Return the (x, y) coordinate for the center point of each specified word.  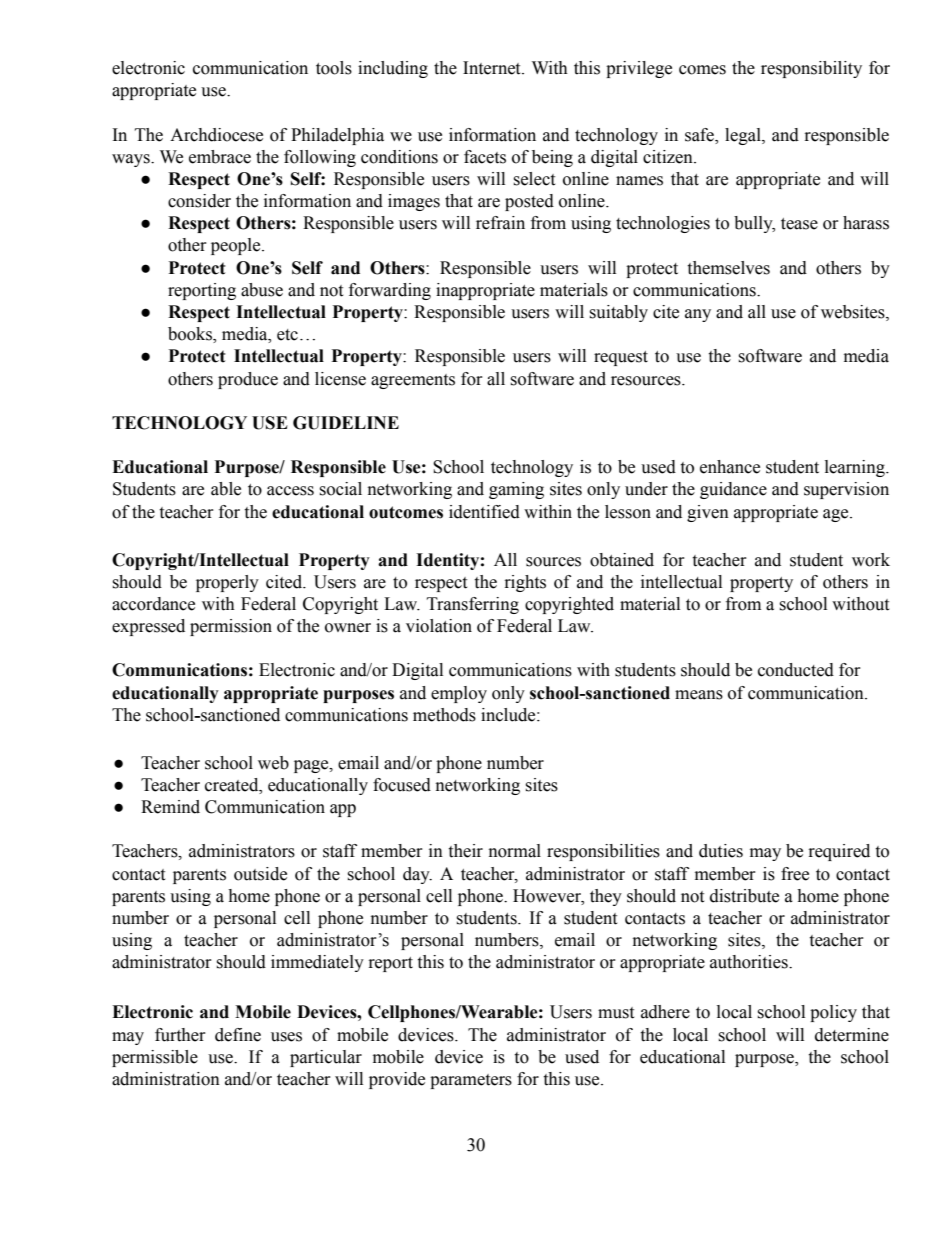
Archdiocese (216, 135)
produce (248, 380)
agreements (413, 381)
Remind (170, 807)
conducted (796, 670)
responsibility (811, 69)
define (238, 1035)
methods (444, 715)
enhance (730, 467)
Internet (493, 68)
